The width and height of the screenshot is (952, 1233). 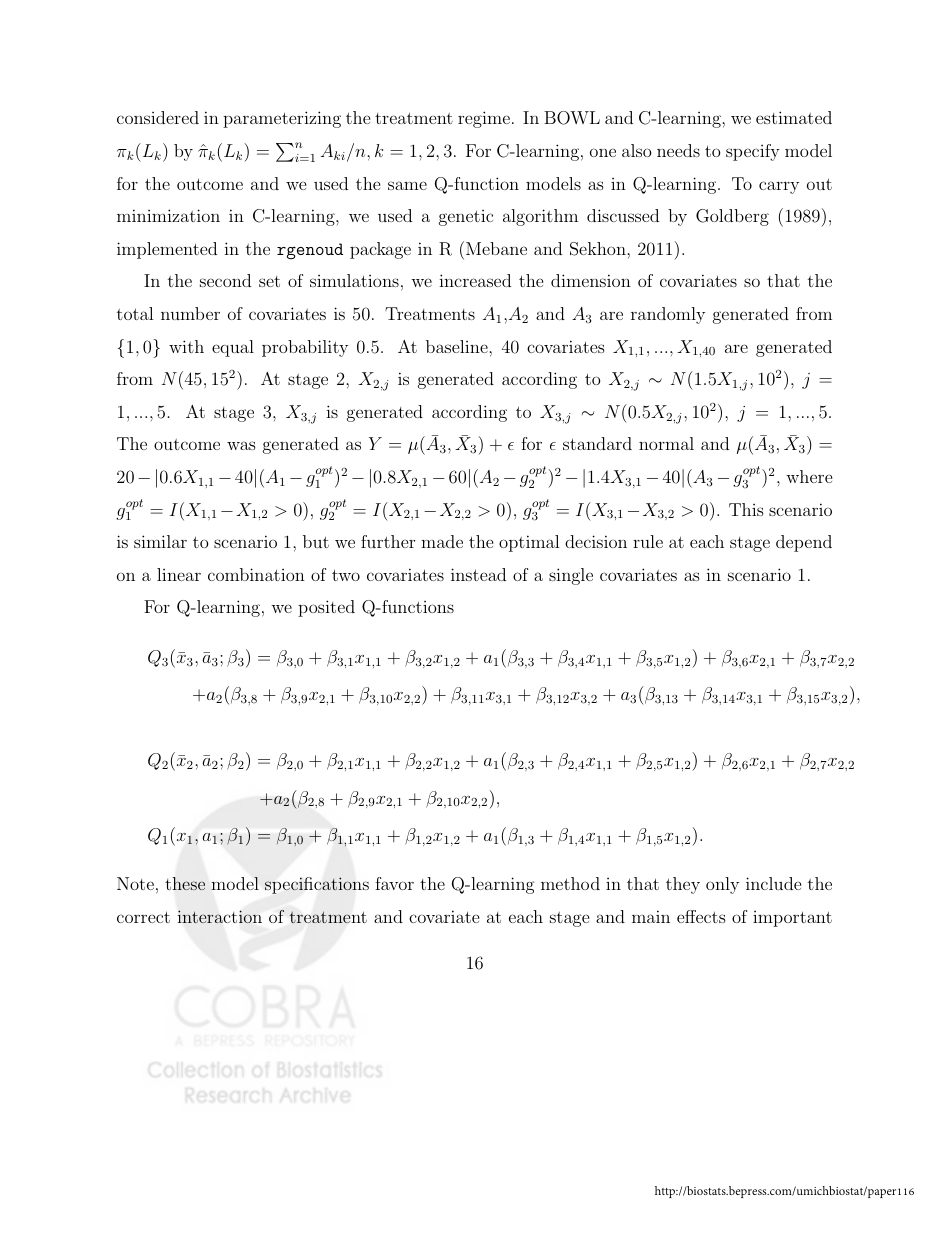 I want to click on equal, so click(x=233, y=348).
